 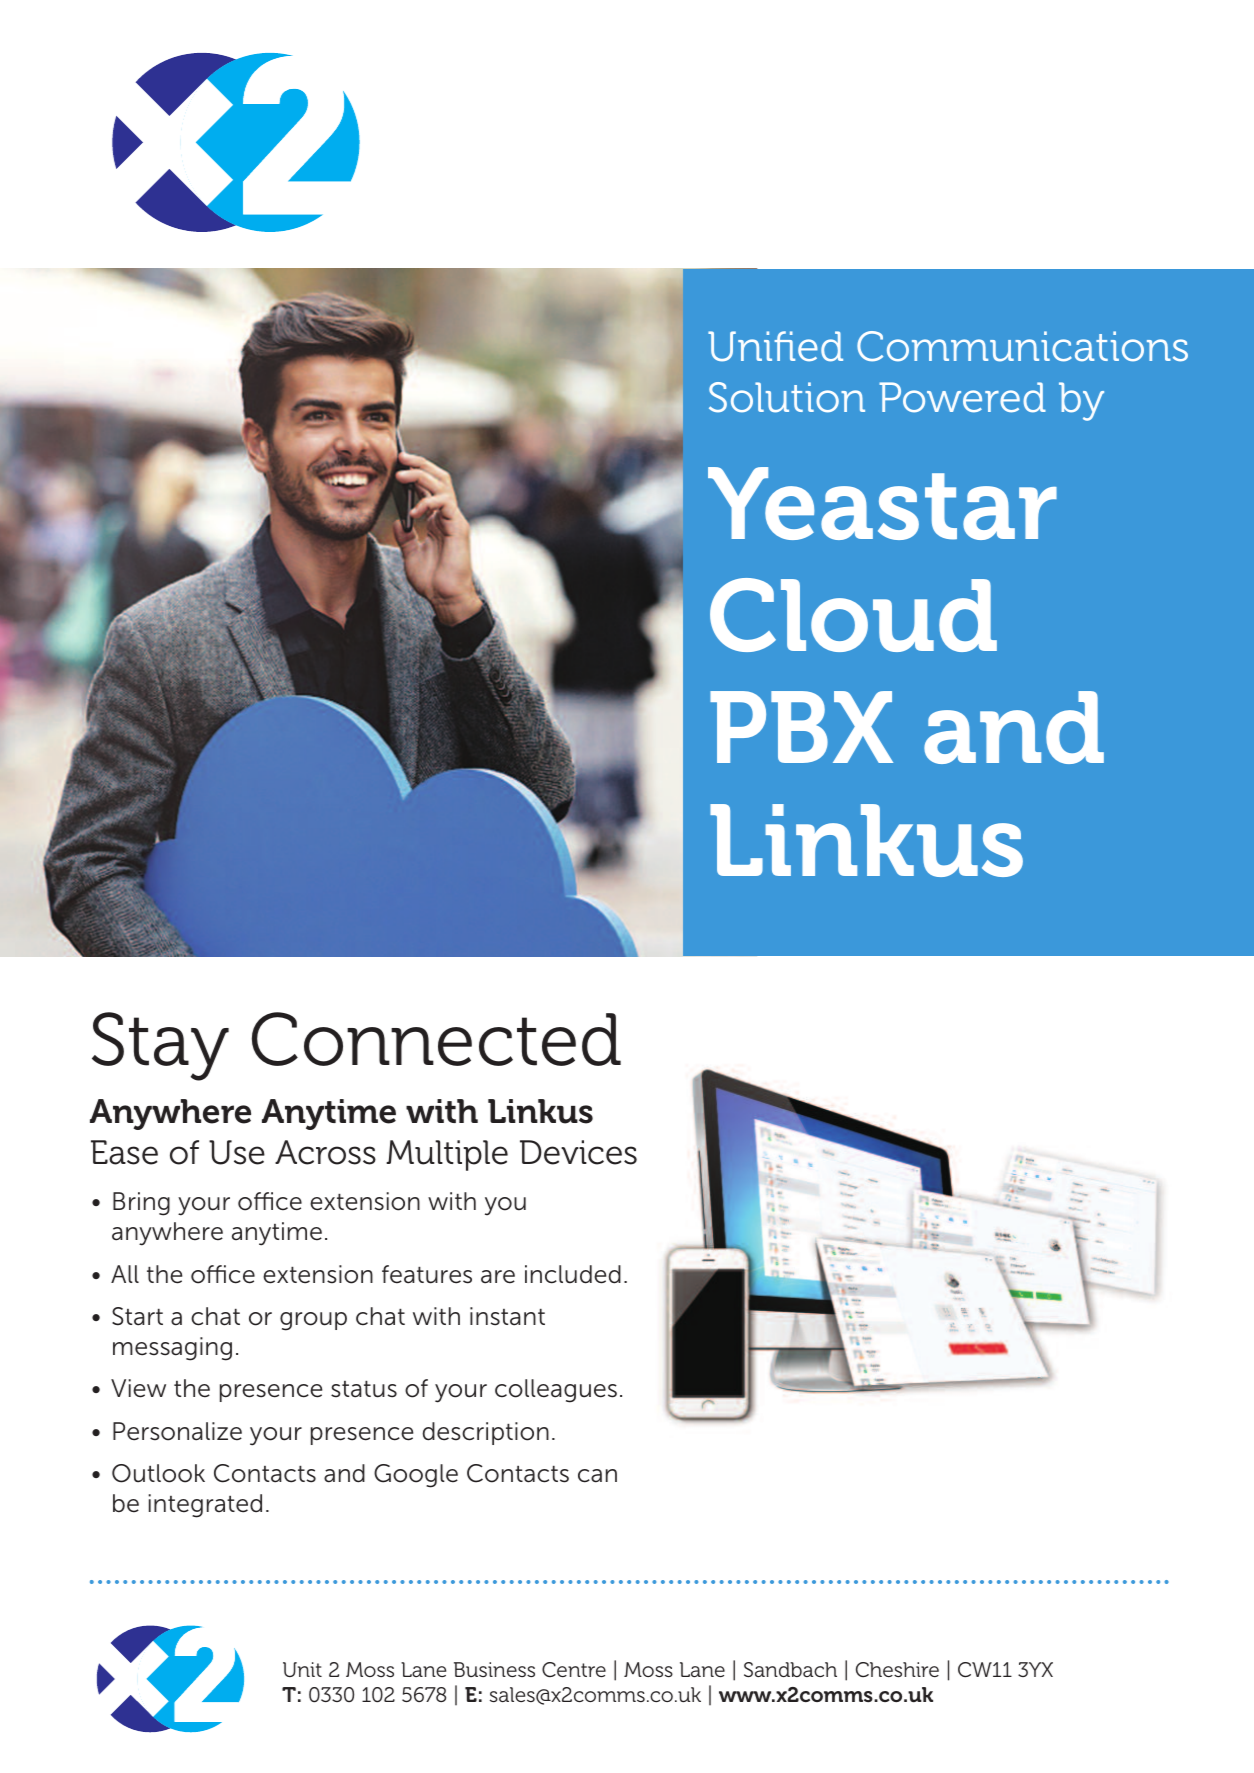 What do you see at coordinates (436, 1039) in the screenshot?
I see `Connected` at bounding box center [436, 1039].
